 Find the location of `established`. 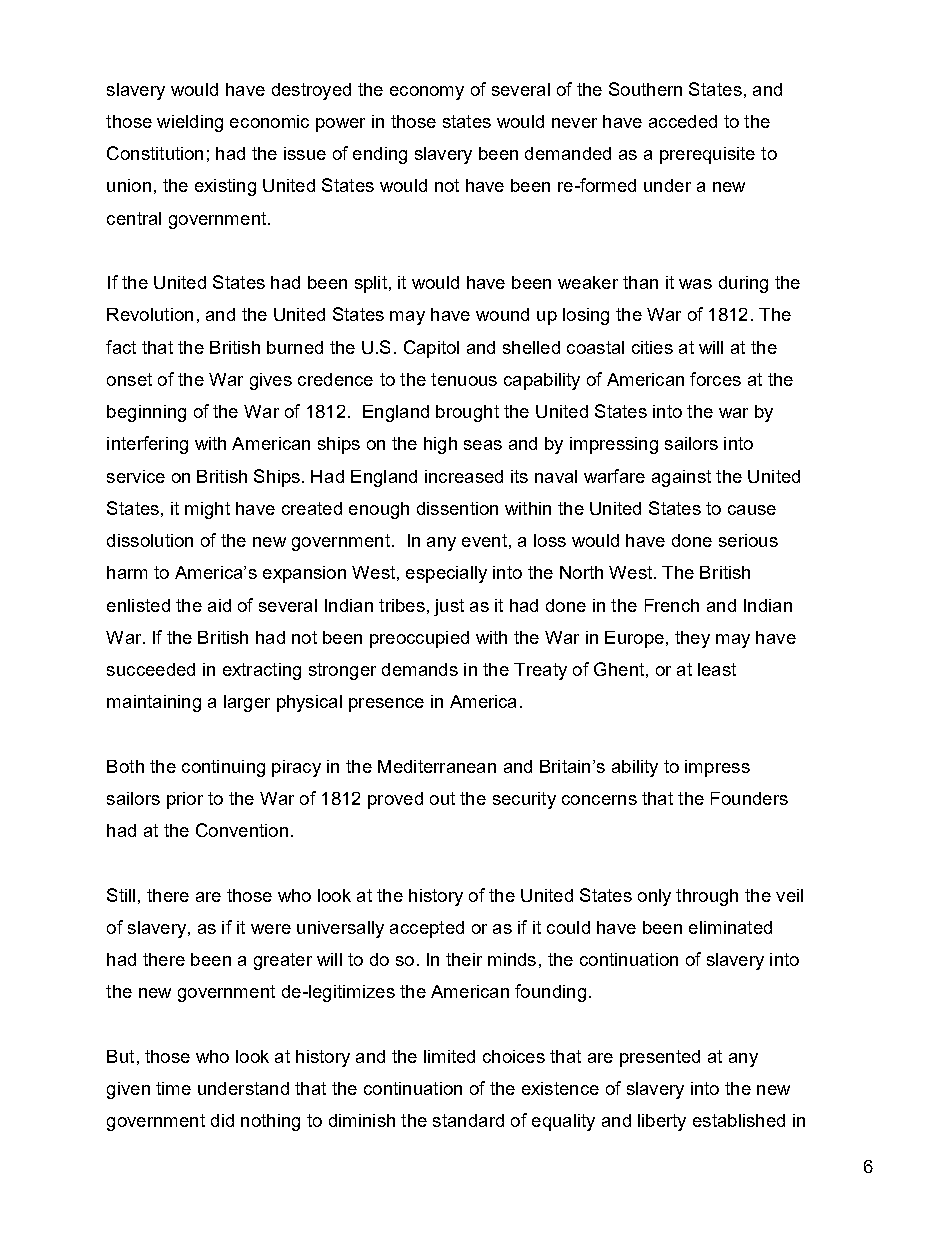

established is located at coordinates (739, 1120).
